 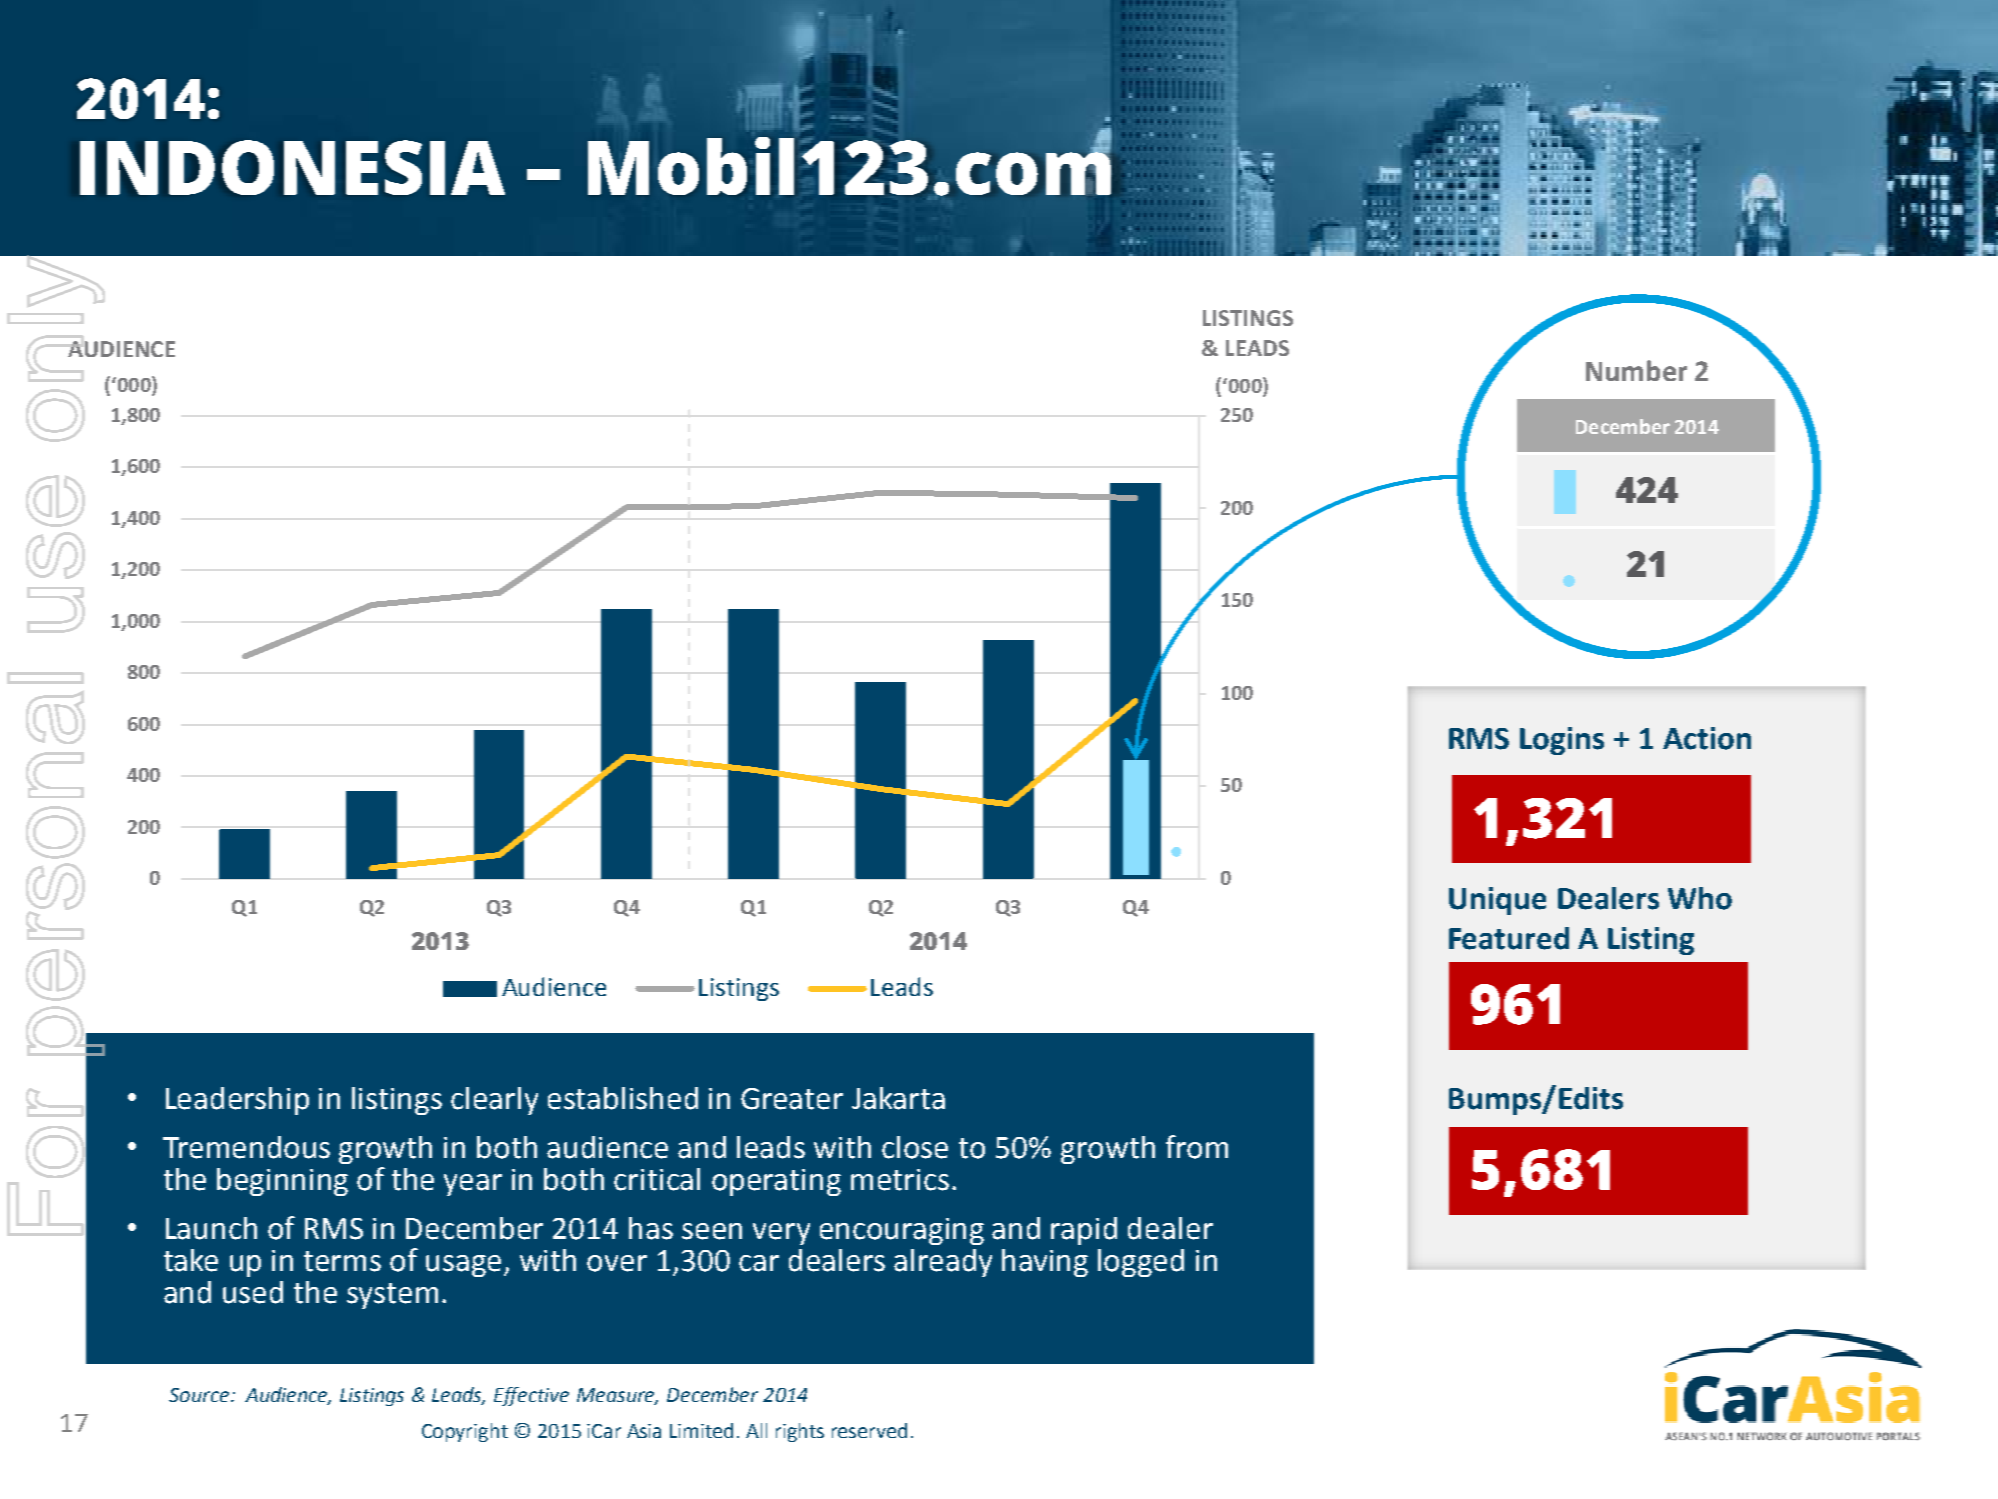 I want to click on Number, so click(x=1636, y=370).
